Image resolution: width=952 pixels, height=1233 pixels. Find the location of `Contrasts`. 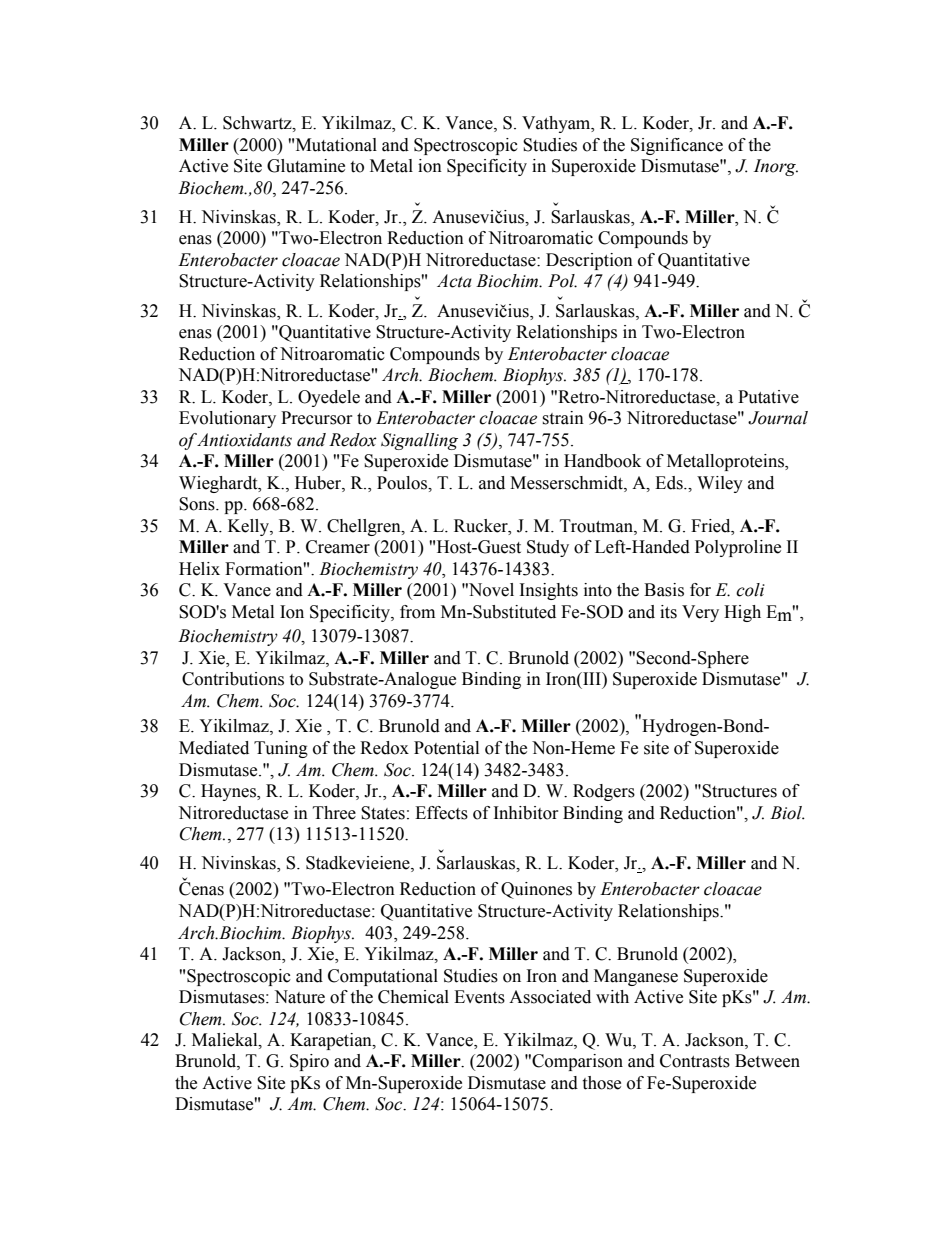

Contrasts is located at coordinates (695, 1061).
